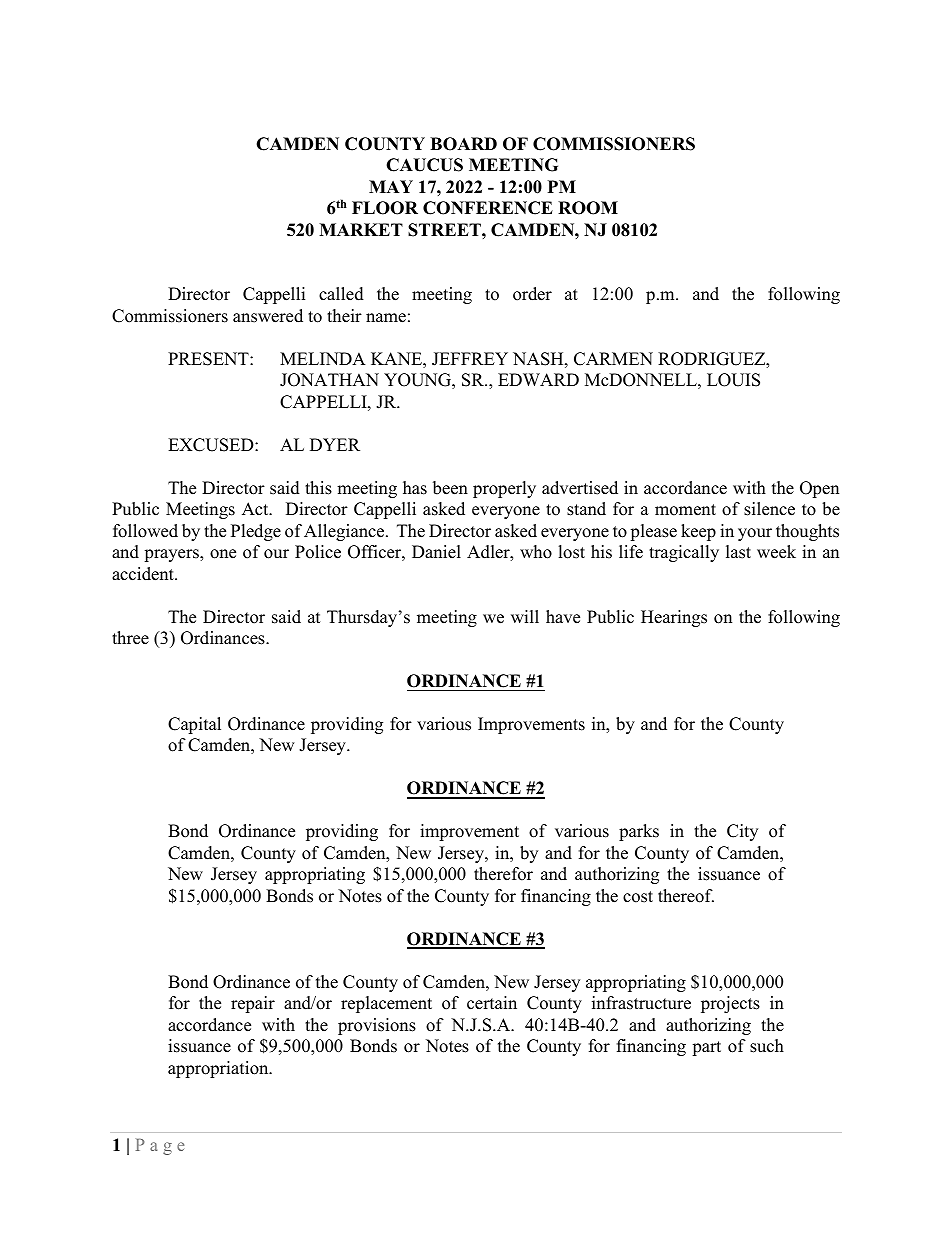  Describe the element at coordinates (470, 359) in the document. I see `JEFFREY` at that location.
